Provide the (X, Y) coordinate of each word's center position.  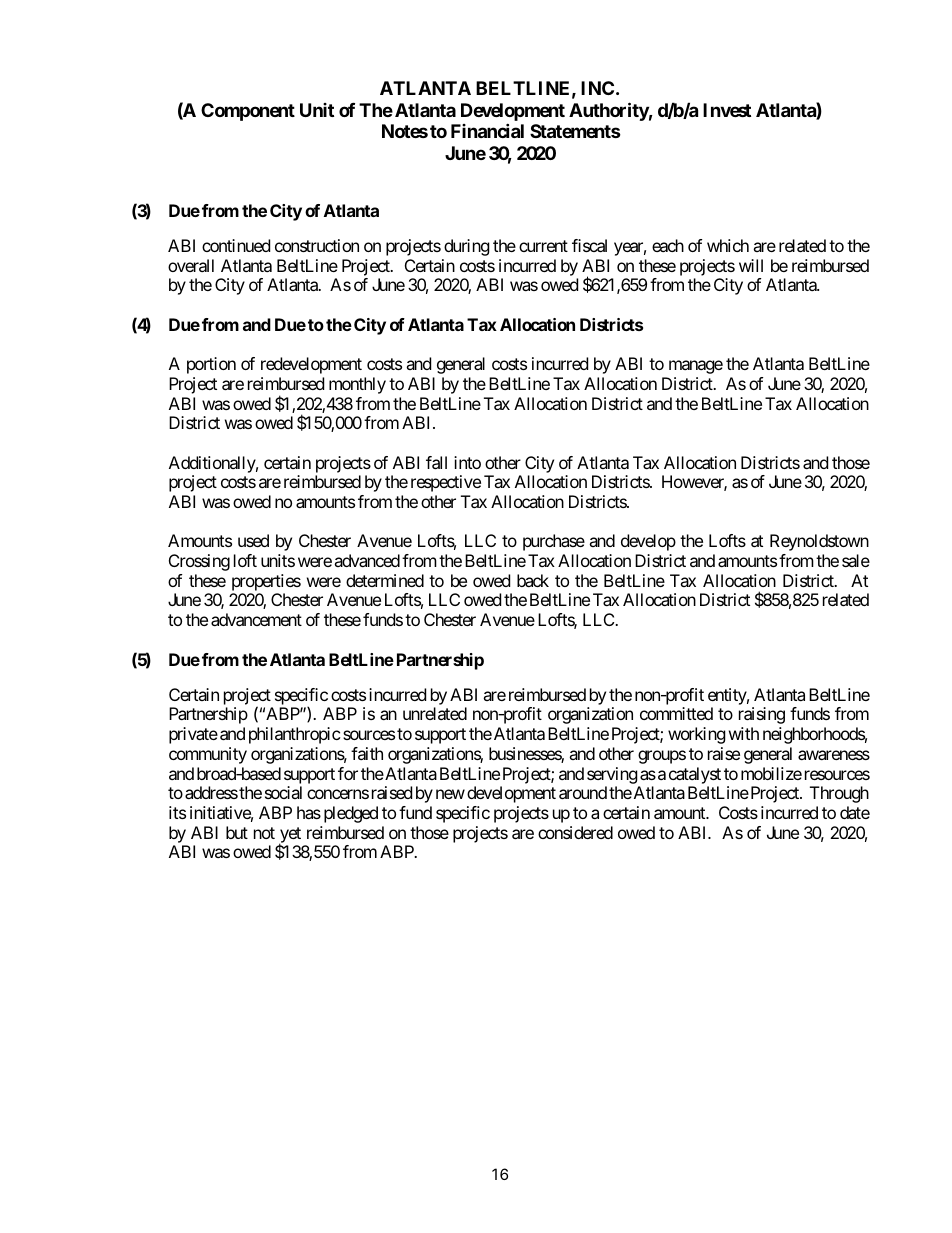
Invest (727, 110)
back (533, 580)
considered (575, 832)
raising (762, 715)
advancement (256, 619)
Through (839, 794)
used (253, 540)
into (467, 462)
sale (856, 560)
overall (191, 265)
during (467, 247)
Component (248, 112)
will (751, 265)
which (728, 245)
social (283, 792)
